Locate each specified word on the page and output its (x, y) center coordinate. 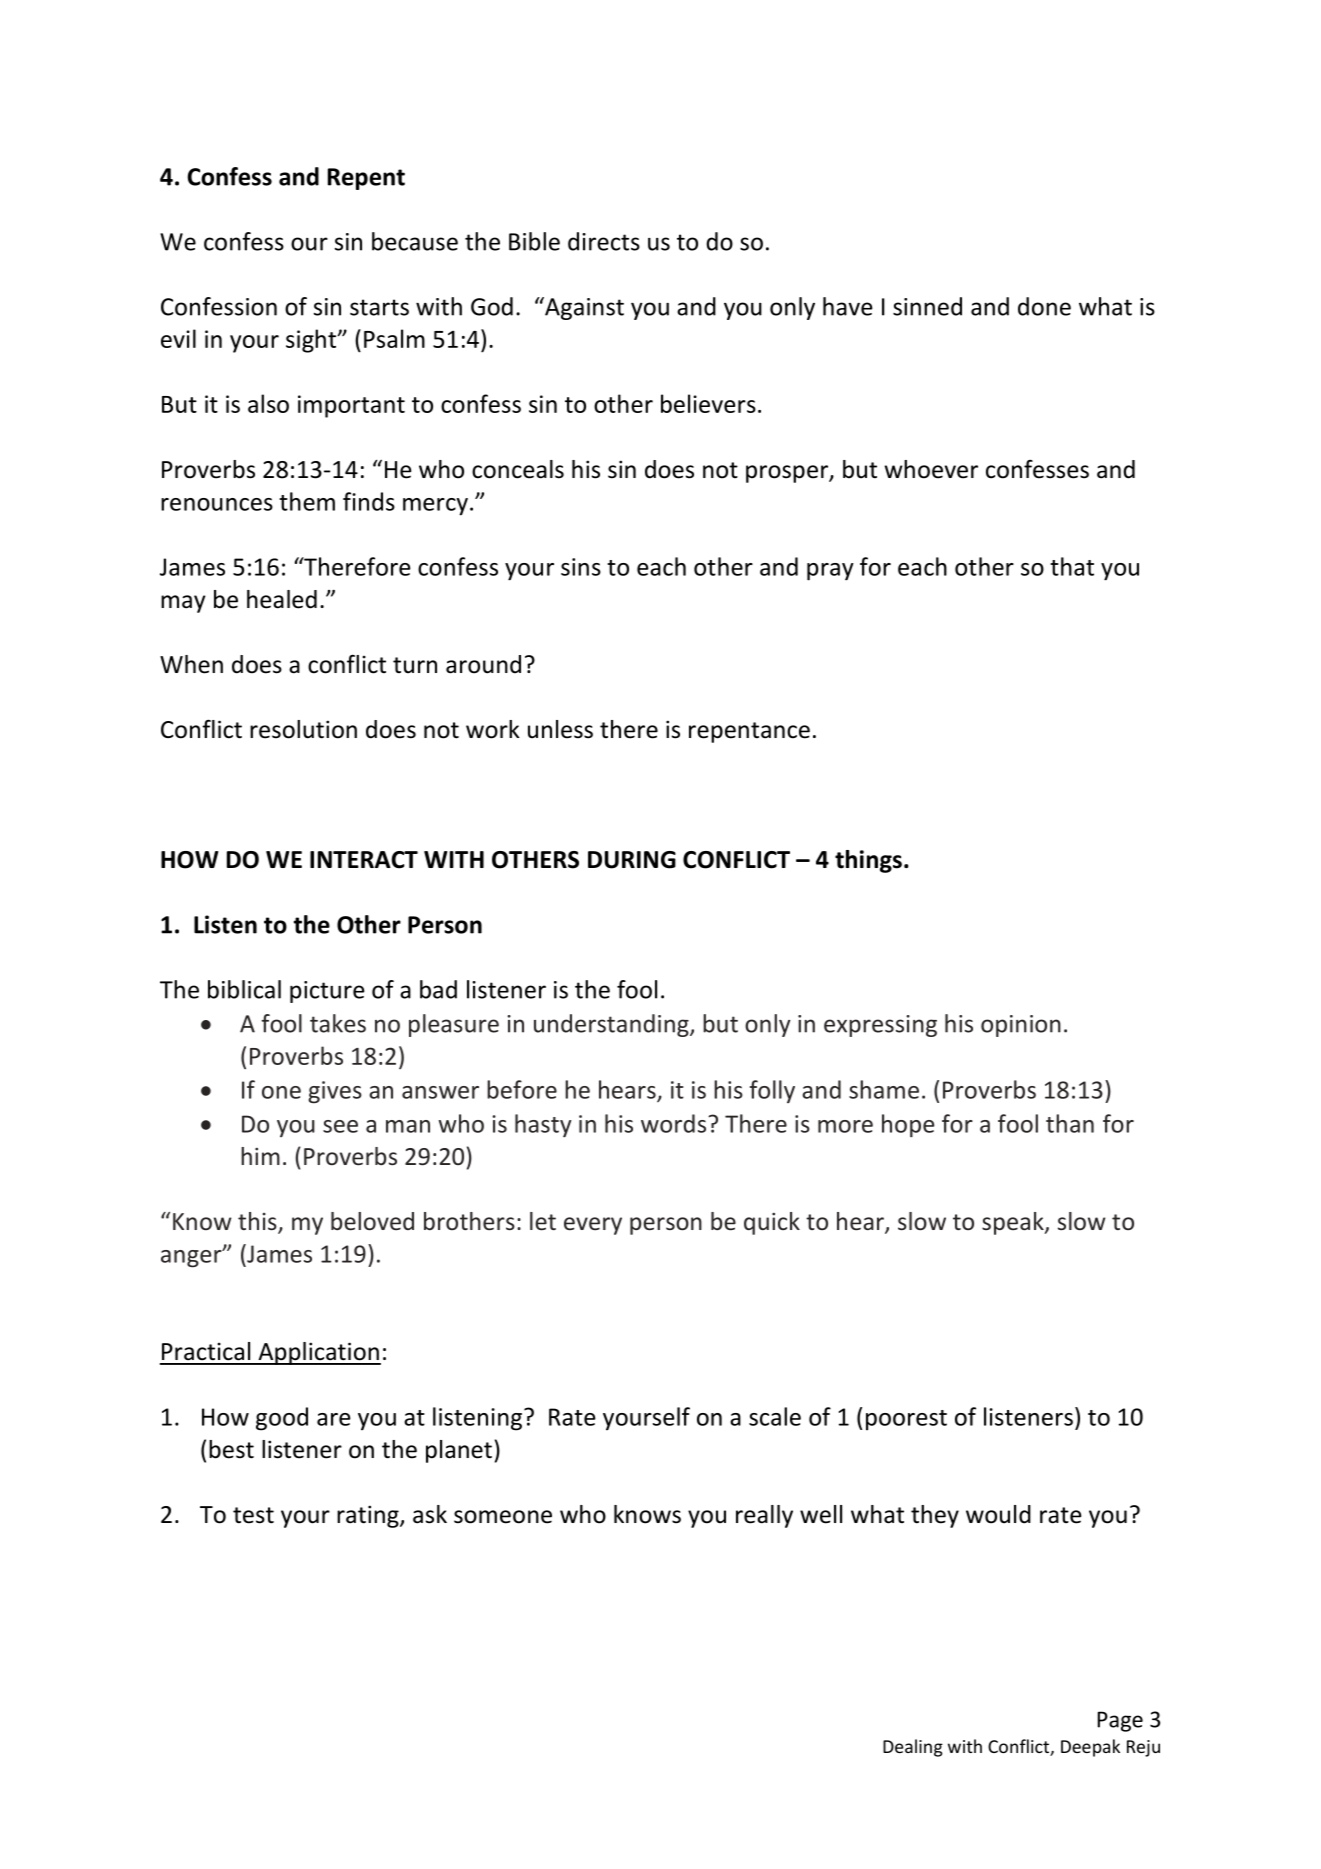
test (253, 1515)
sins (581, 567)
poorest (906, 1420)
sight (312, 341)
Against (583, 308)
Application (318, 1353)
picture (327, 992)
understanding (612, 1025)
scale (775, 1416)
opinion (1021, 1026)
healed (282, 599)
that (1072, 566)
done (1044, 306)
